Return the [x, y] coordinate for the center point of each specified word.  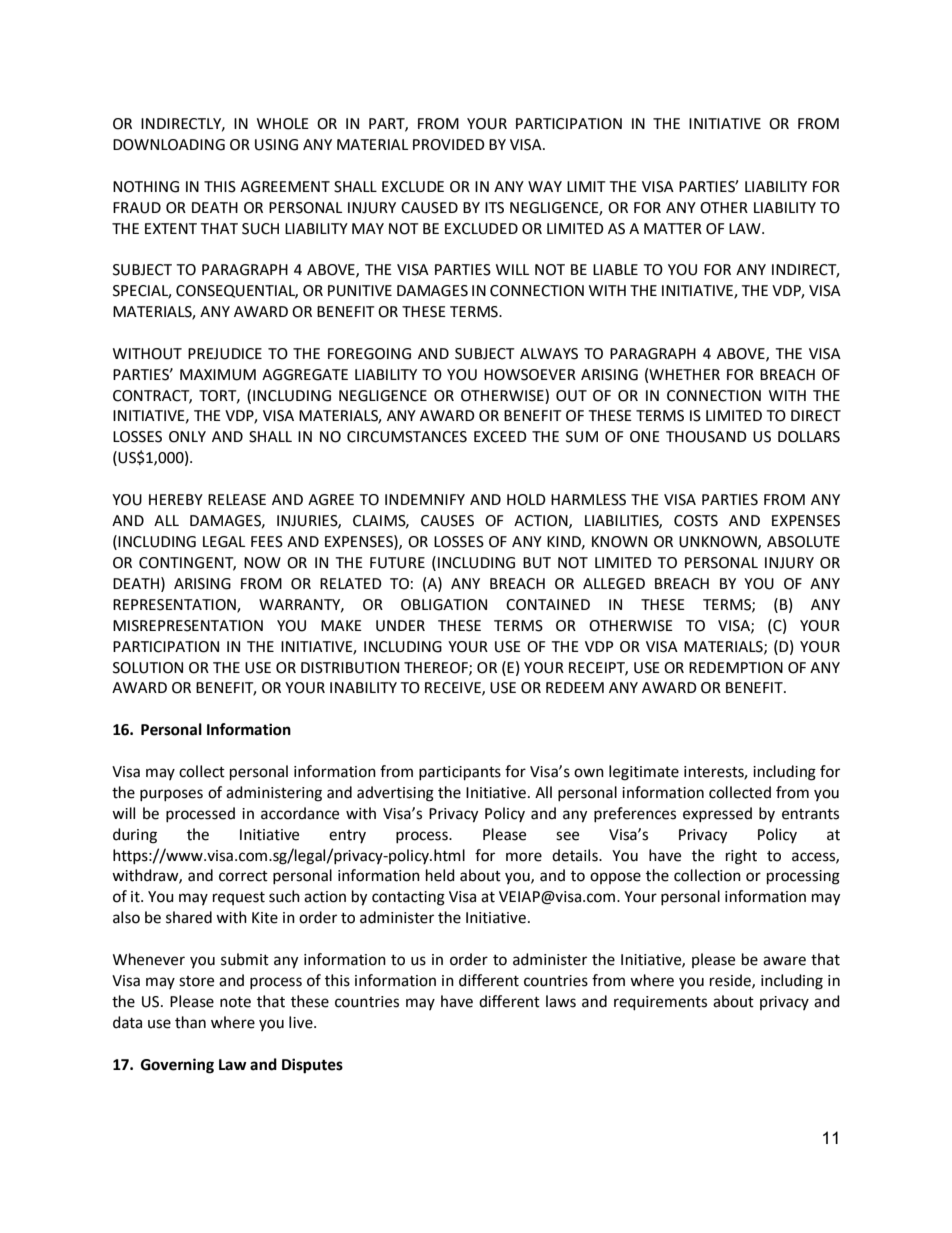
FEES [267, 542]
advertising [395, 794]
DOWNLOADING [169, 145]
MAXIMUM [218, 375]
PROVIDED [449, 145]
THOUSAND [706, 437]
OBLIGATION [444, 605]
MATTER [673, 228]
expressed [717, 814]
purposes [171, 795]
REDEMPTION [736, 668]
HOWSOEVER [530, 375]
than [190, 1022]
